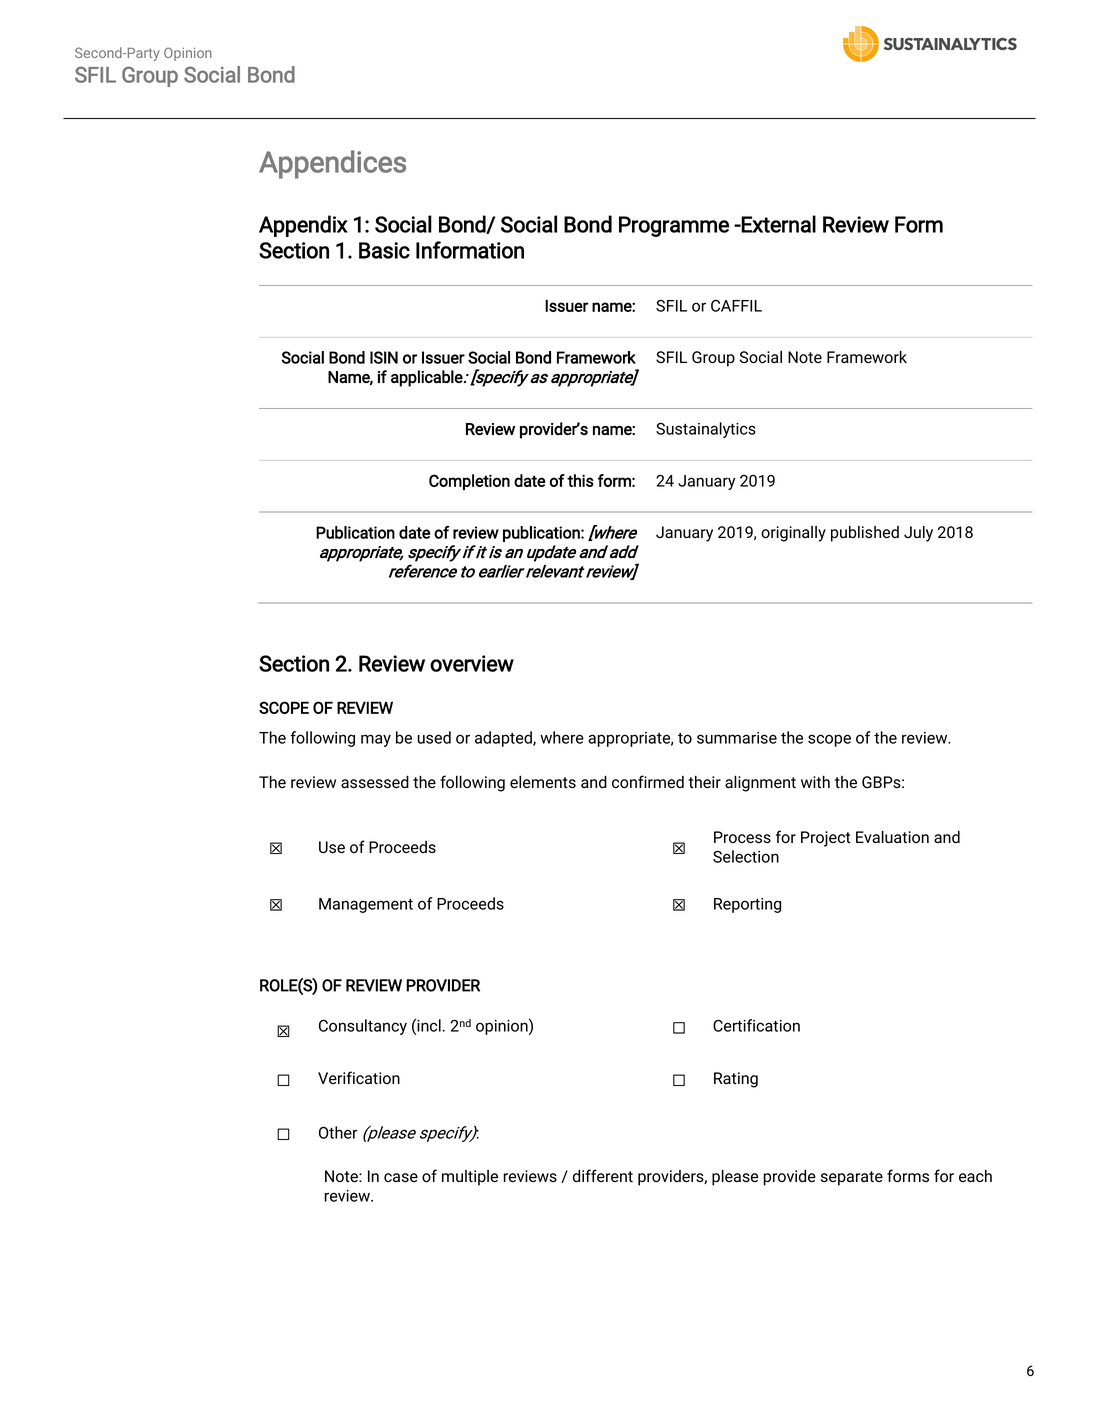  What do you see at coordinates (778, 224) in the screenshot?
I see `External` at bounding box center [778, 224].
